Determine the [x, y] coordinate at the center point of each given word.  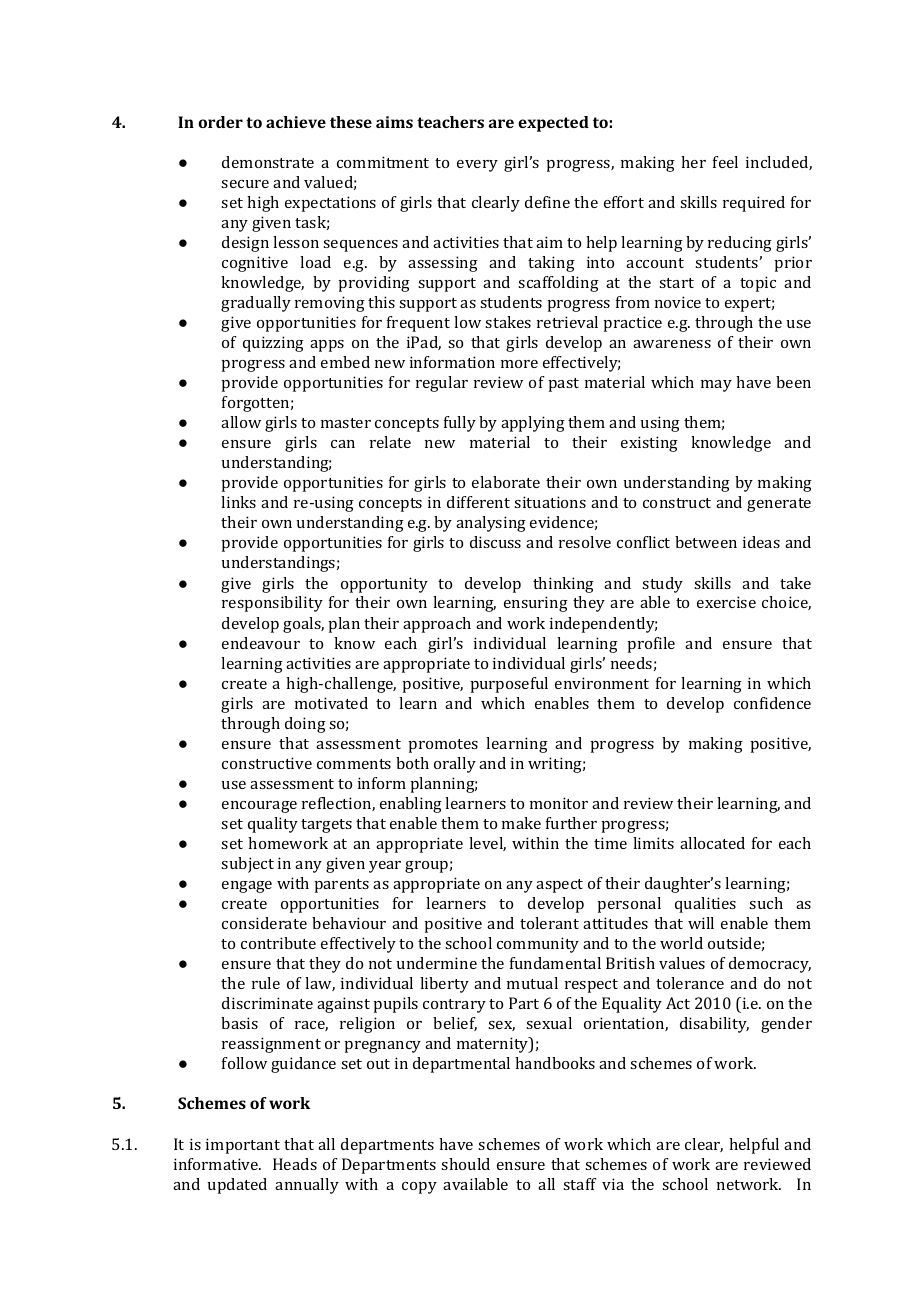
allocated [712, 843]
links [238, 502]
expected [553, 124]
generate [779, 505]
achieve [296, 122]
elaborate [506, 482]
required [754, 204]
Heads [295, 1164]
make [521, 823]
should [465, 1164]
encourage [259, 807]
